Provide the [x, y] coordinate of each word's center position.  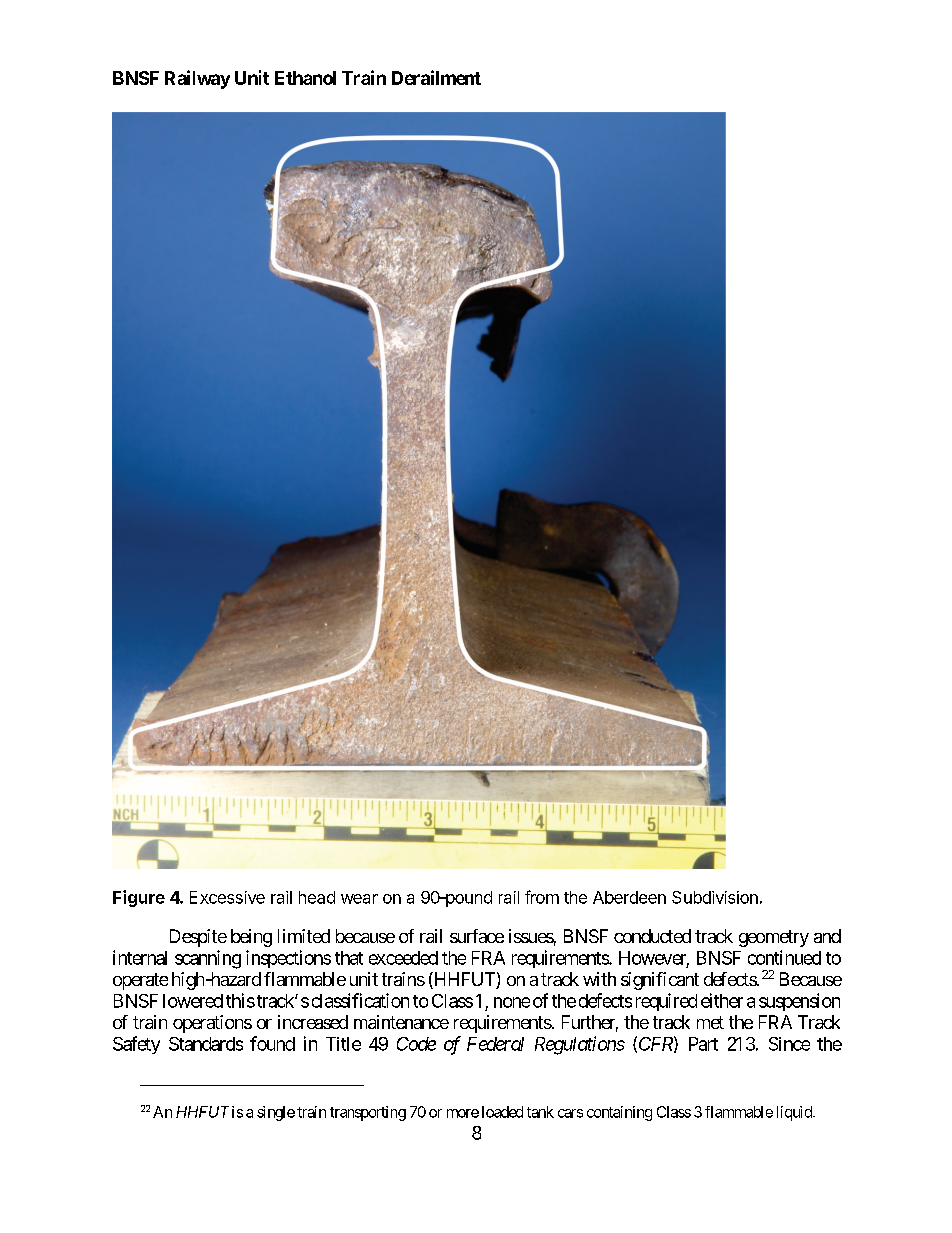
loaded [502, 1112]
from [542, 897]
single [276, 1113]
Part [703, 1044]
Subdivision [715, 897]
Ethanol [305, 78]
